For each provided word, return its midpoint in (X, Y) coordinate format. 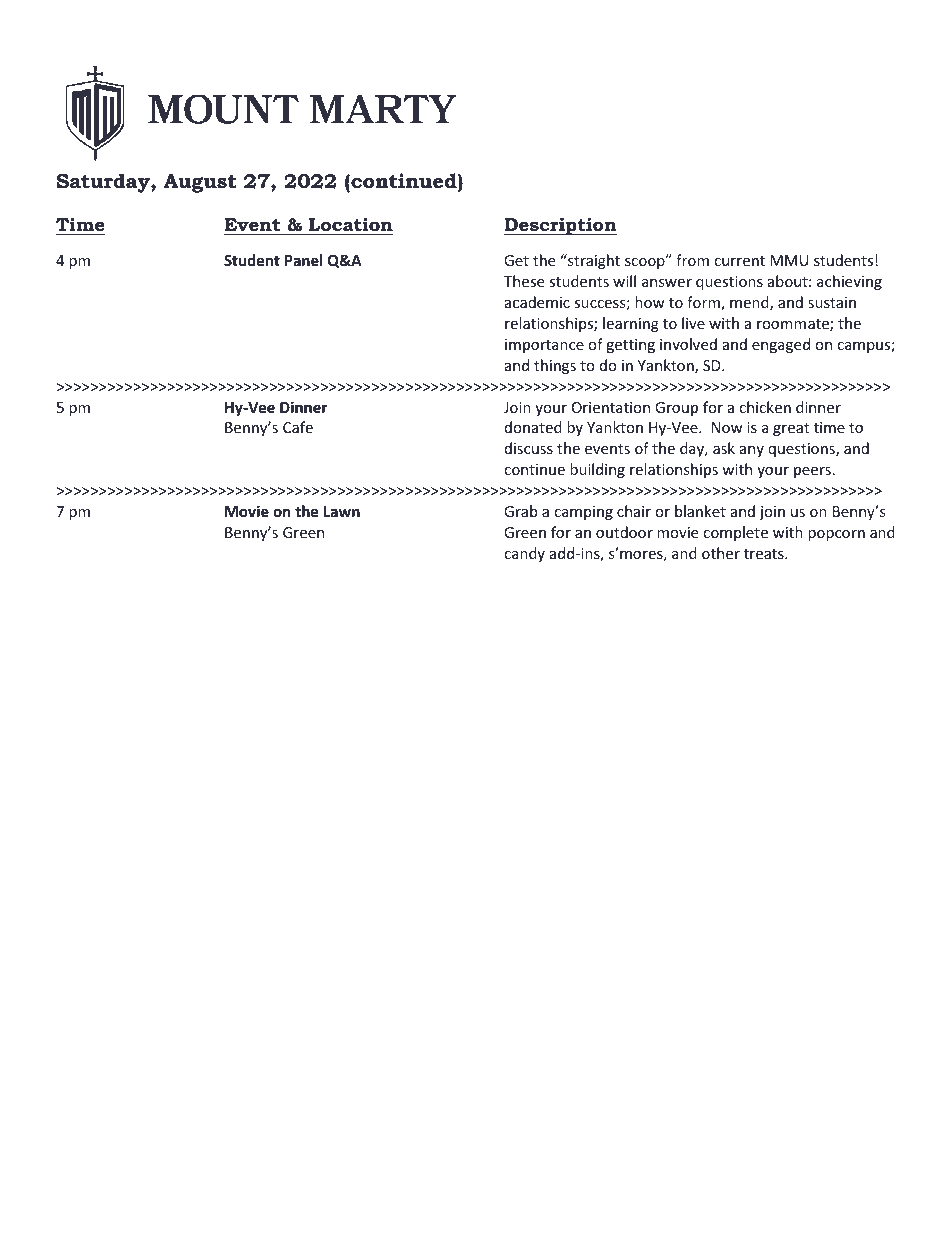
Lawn (342, 511)
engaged (781, 345)
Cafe (298, 427)
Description (560, 226)
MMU (789, 260)
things (555, 366)
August (199, 183)
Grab (520, 511)
